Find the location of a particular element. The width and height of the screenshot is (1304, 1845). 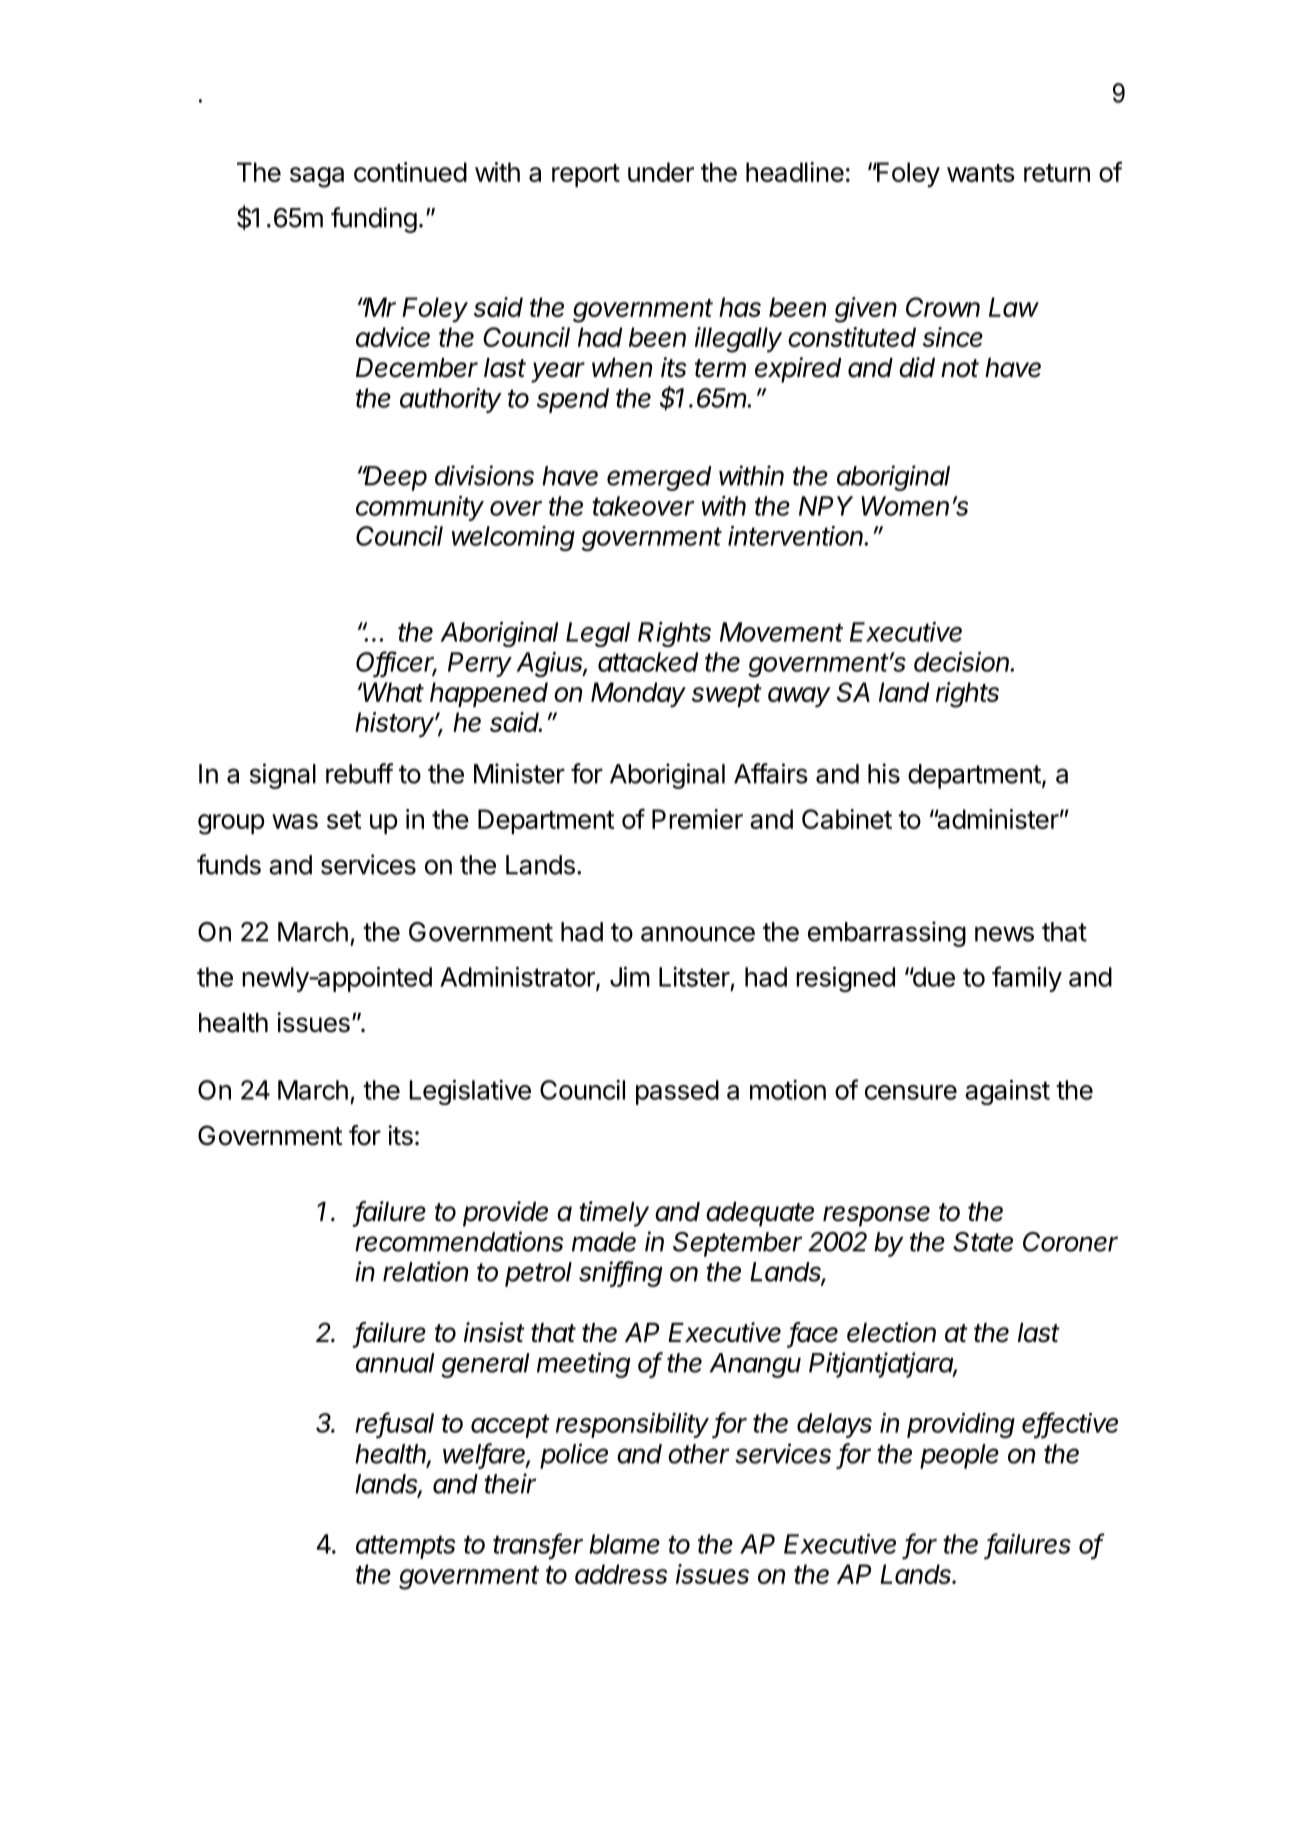

under is located at coordinates (661, 172).
